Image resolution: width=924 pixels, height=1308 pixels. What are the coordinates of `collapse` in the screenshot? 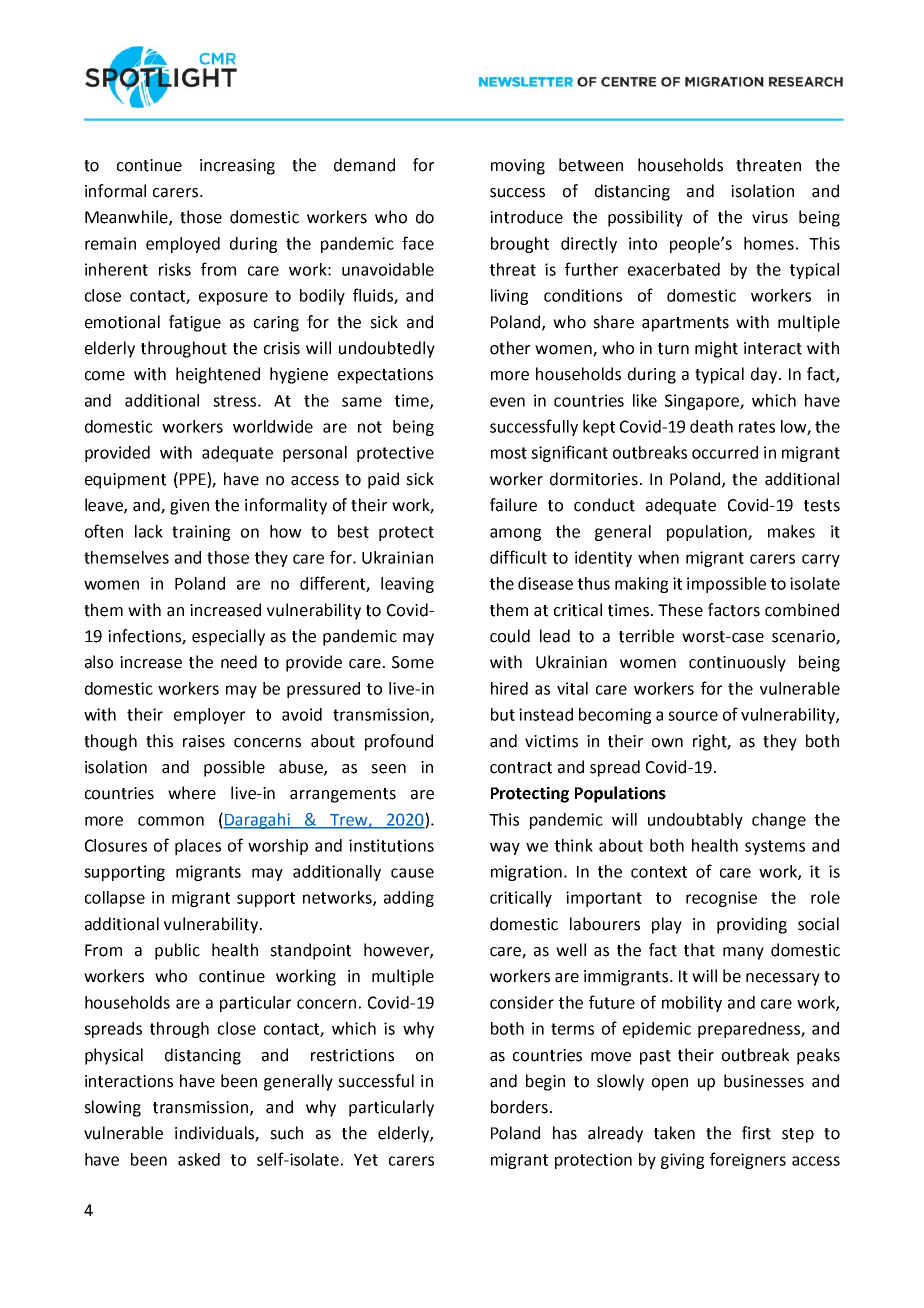 It's located at (115, 899).
